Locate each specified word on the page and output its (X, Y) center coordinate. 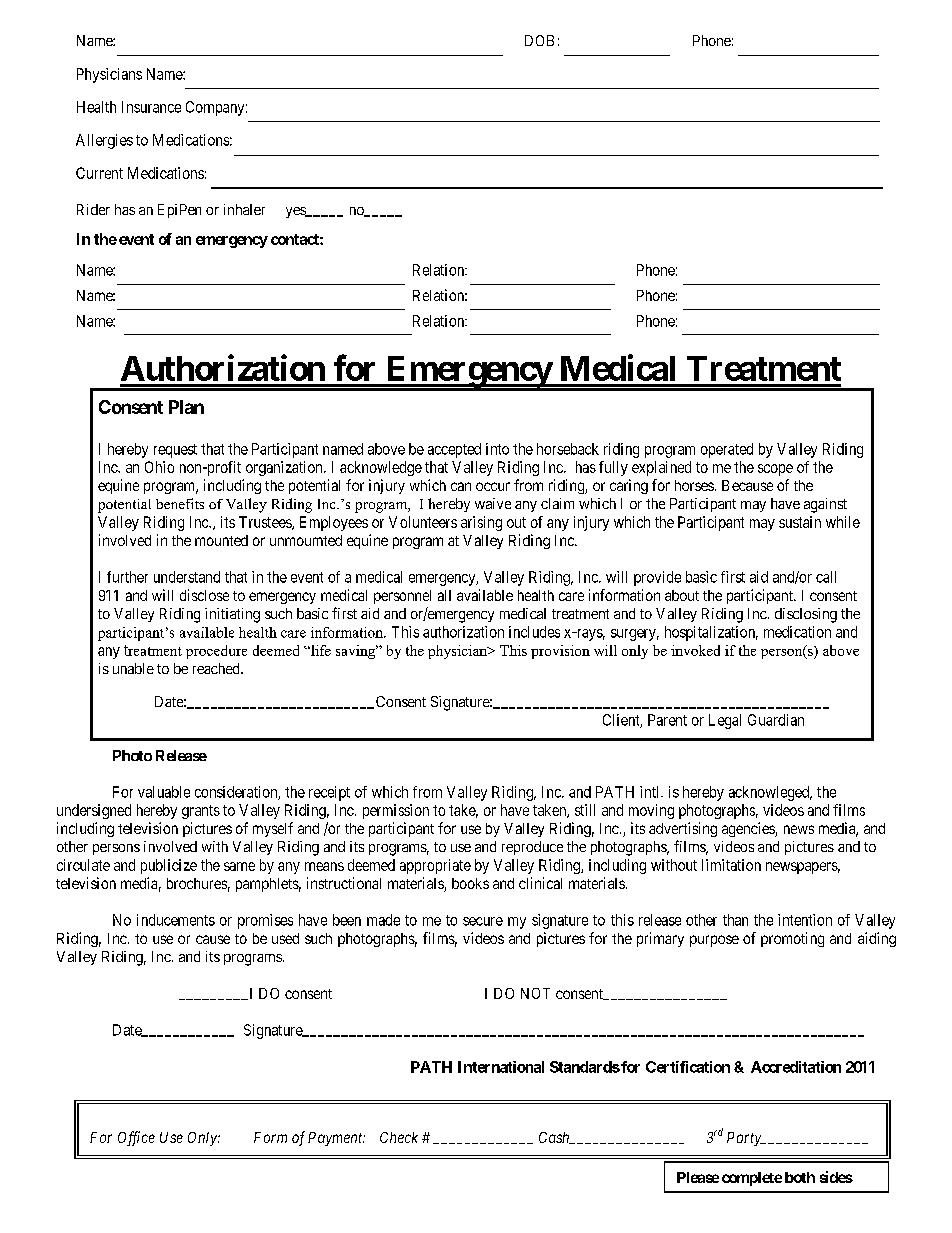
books (470, 883)
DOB (539, 40)
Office (136, 1138)
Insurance (151, 107)
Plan (186, 407)
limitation (731, 865)
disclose (204, 595)
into (497, 449)
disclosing (806, 615)
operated (727, 450)
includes (534, 632)
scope (775, 470)
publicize (169, 866)
